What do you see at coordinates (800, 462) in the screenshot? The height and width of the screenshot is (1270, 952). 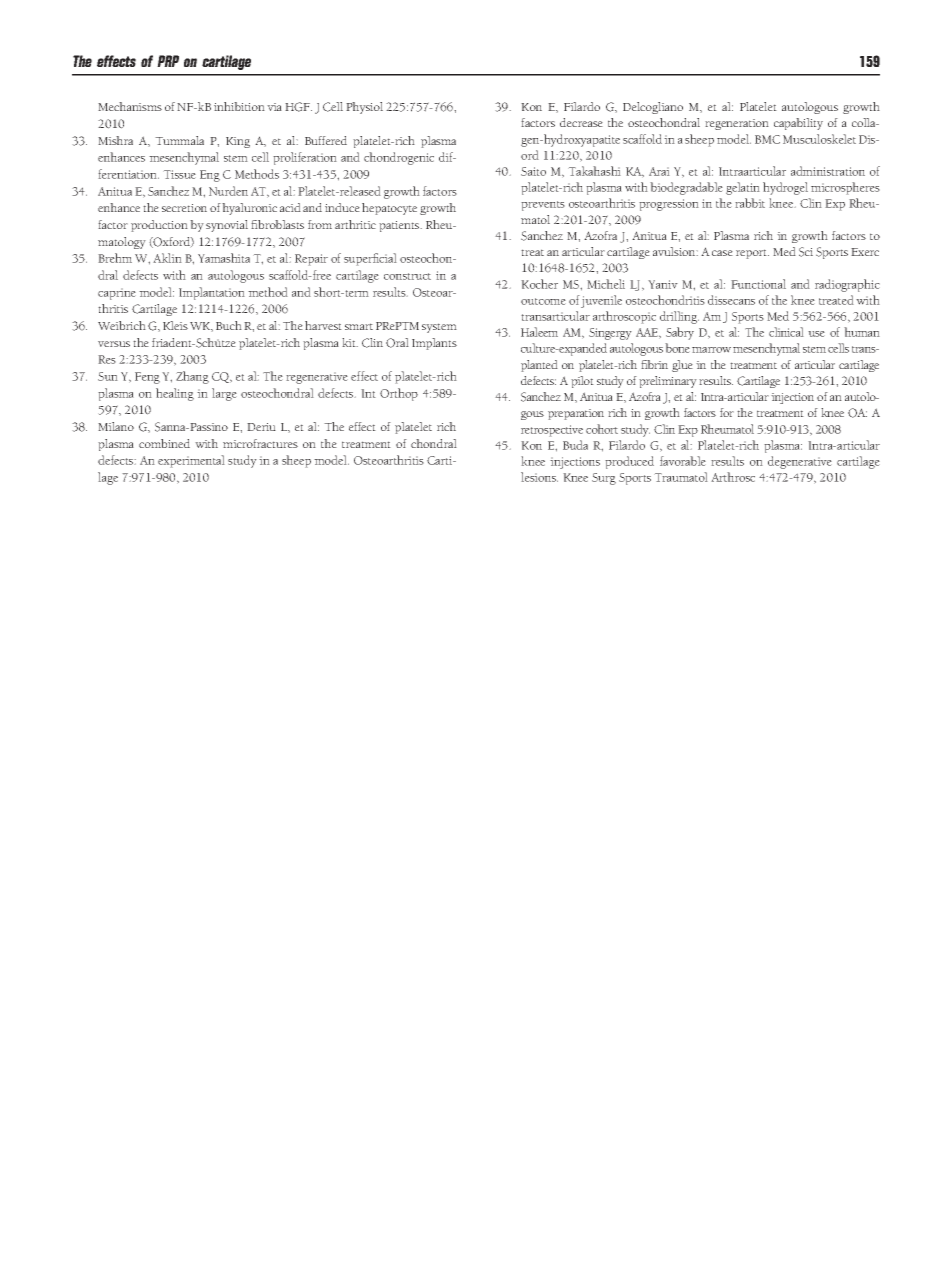 I see `degenerative` at bounding box center [800, 462].
